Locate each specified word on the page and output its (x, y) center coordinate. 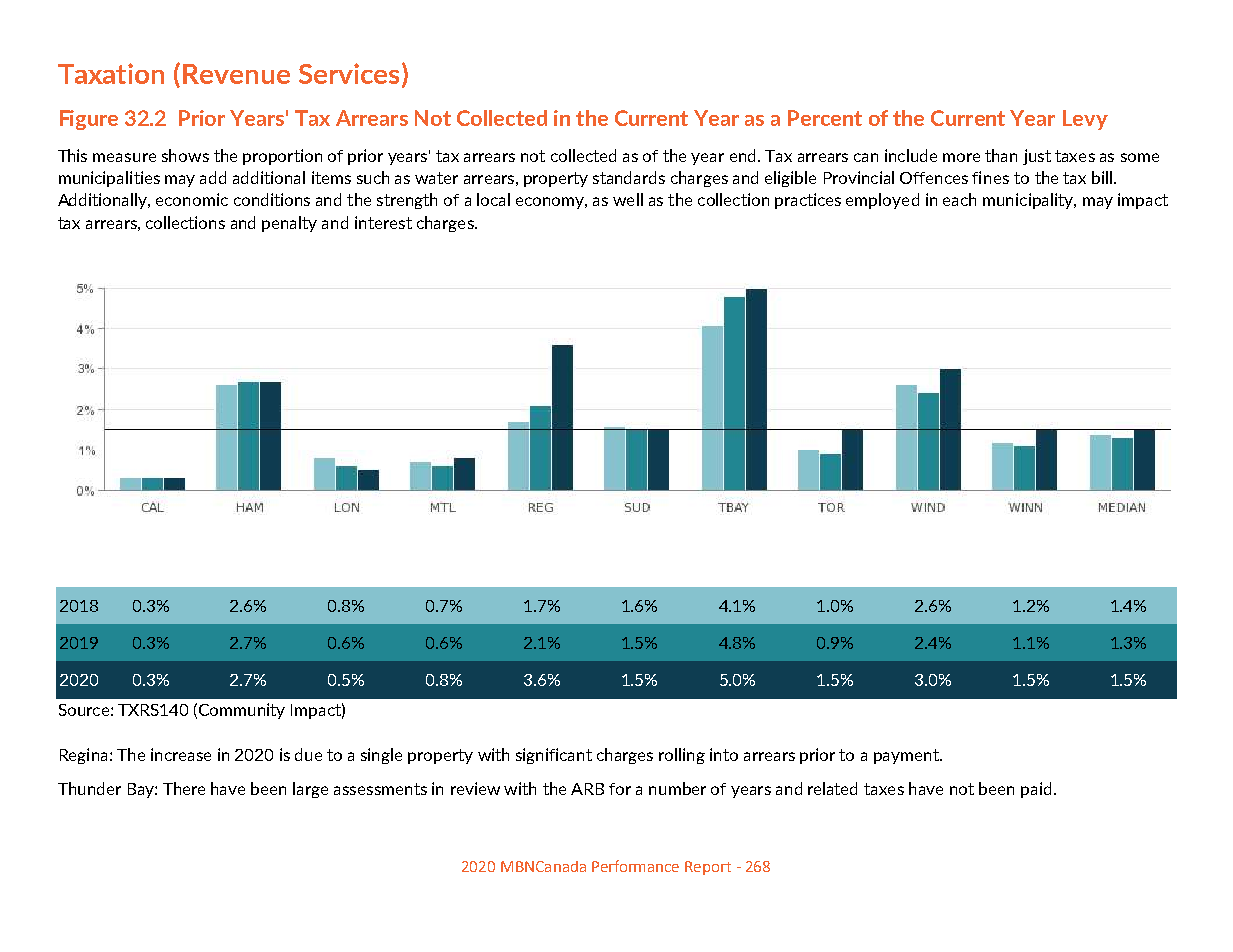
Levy (1085, 120)
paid (1036, 790)
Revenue (236, 74)
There (184, 788)
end (742, 155)
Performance (635, 866)
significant (554, 756)
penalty (289, 224)
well (628, 199)
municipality (1029, 201)
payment (907, 756)
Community (242, 711)
